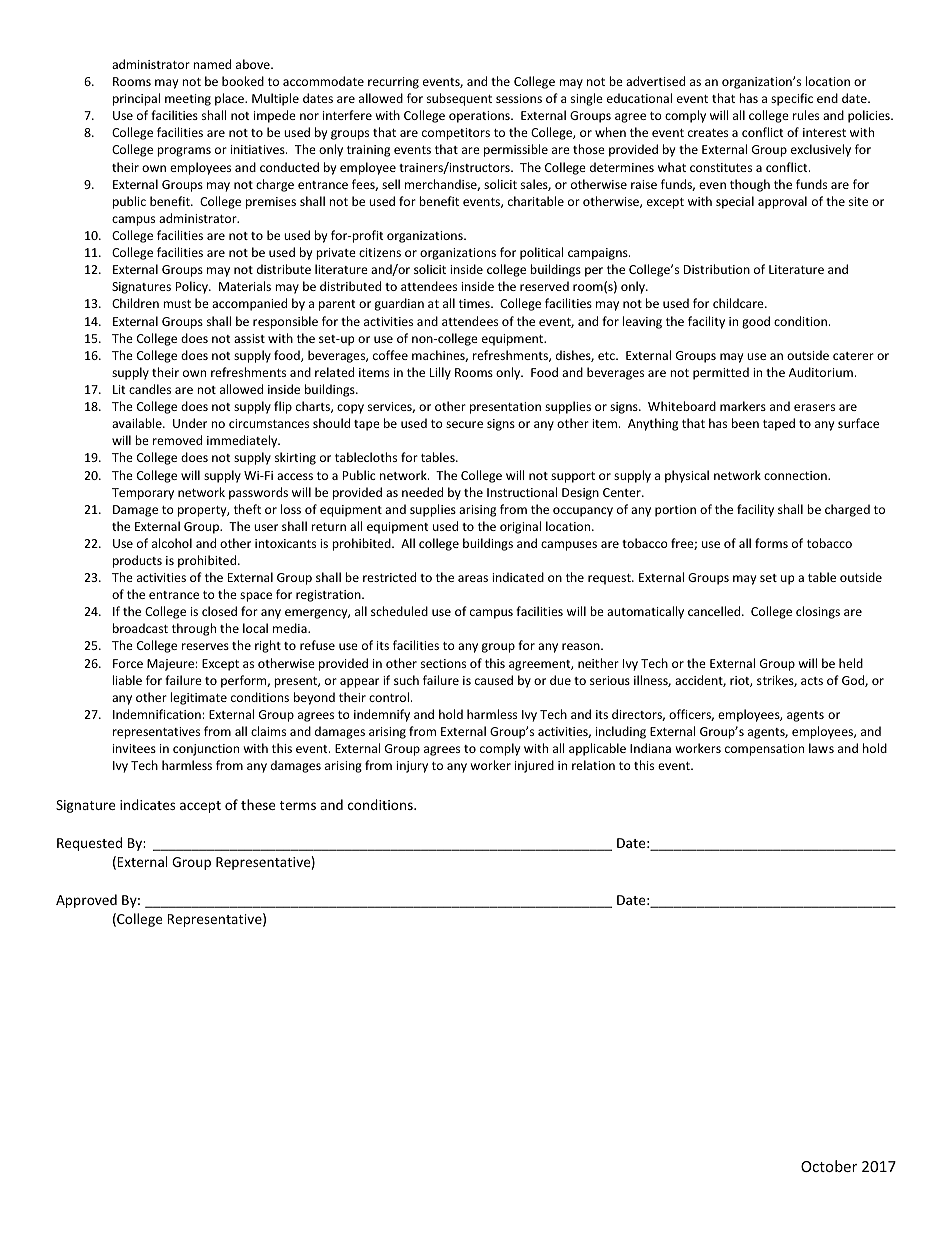 The height and width of the image is (1233, 952). What do you see at coordinates (459, 99) in the image?
I see `subsequent` at bounding box center [459, 99].
